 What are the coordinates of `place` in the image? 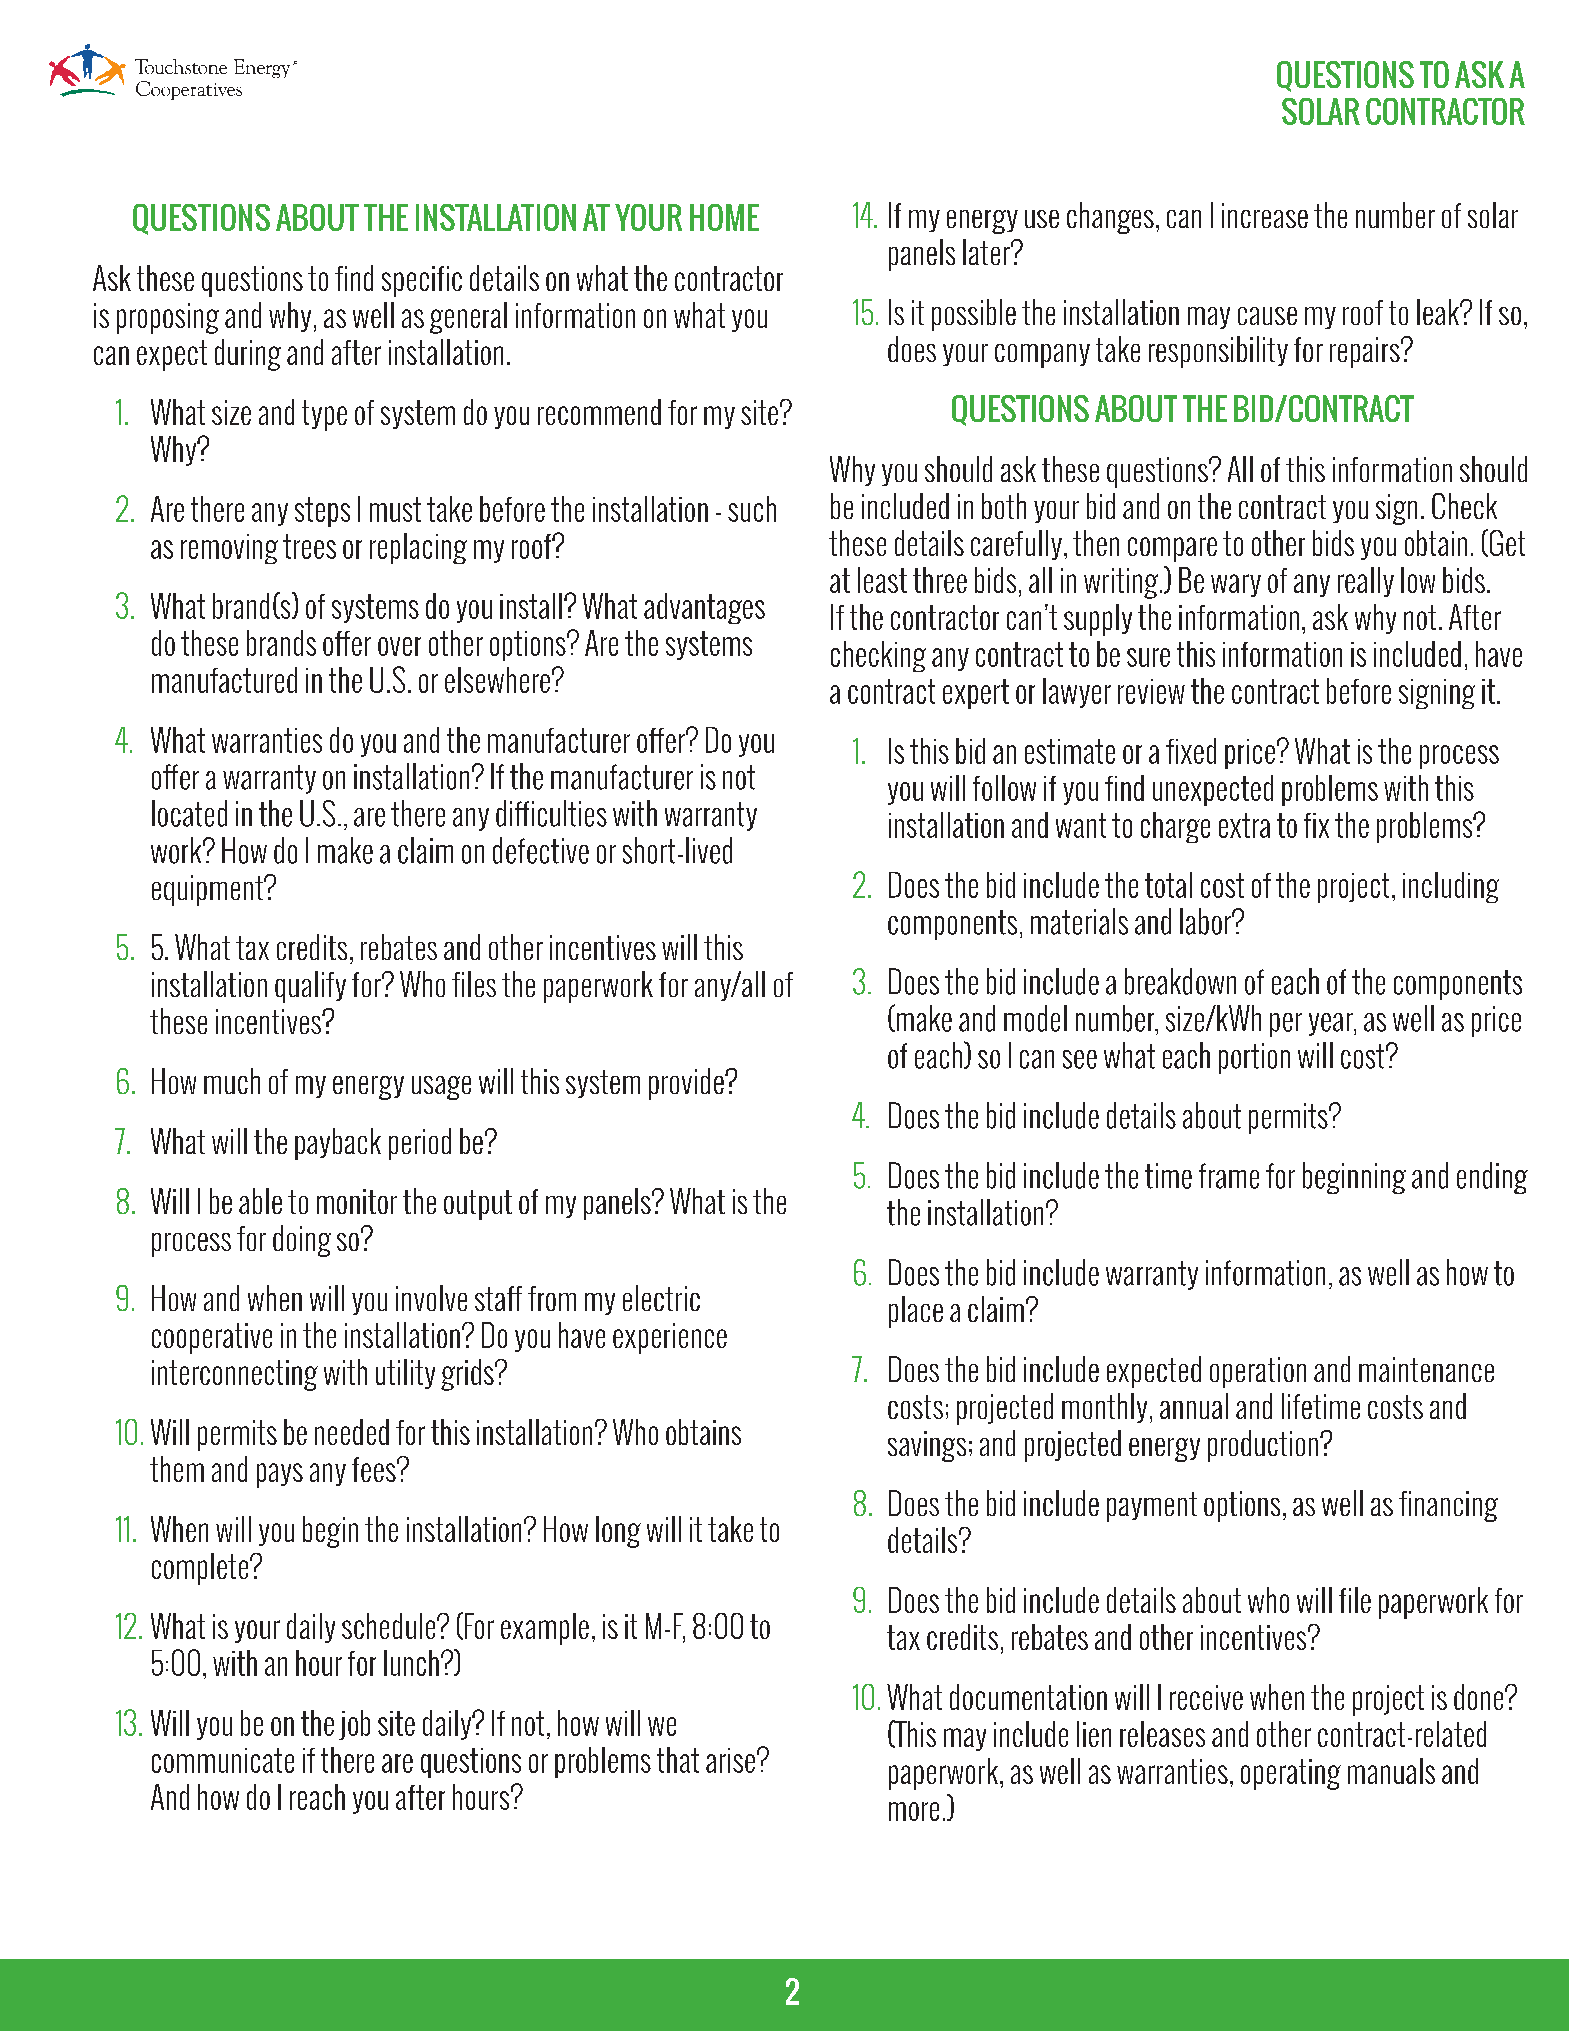 It's located at (916, 1312).
